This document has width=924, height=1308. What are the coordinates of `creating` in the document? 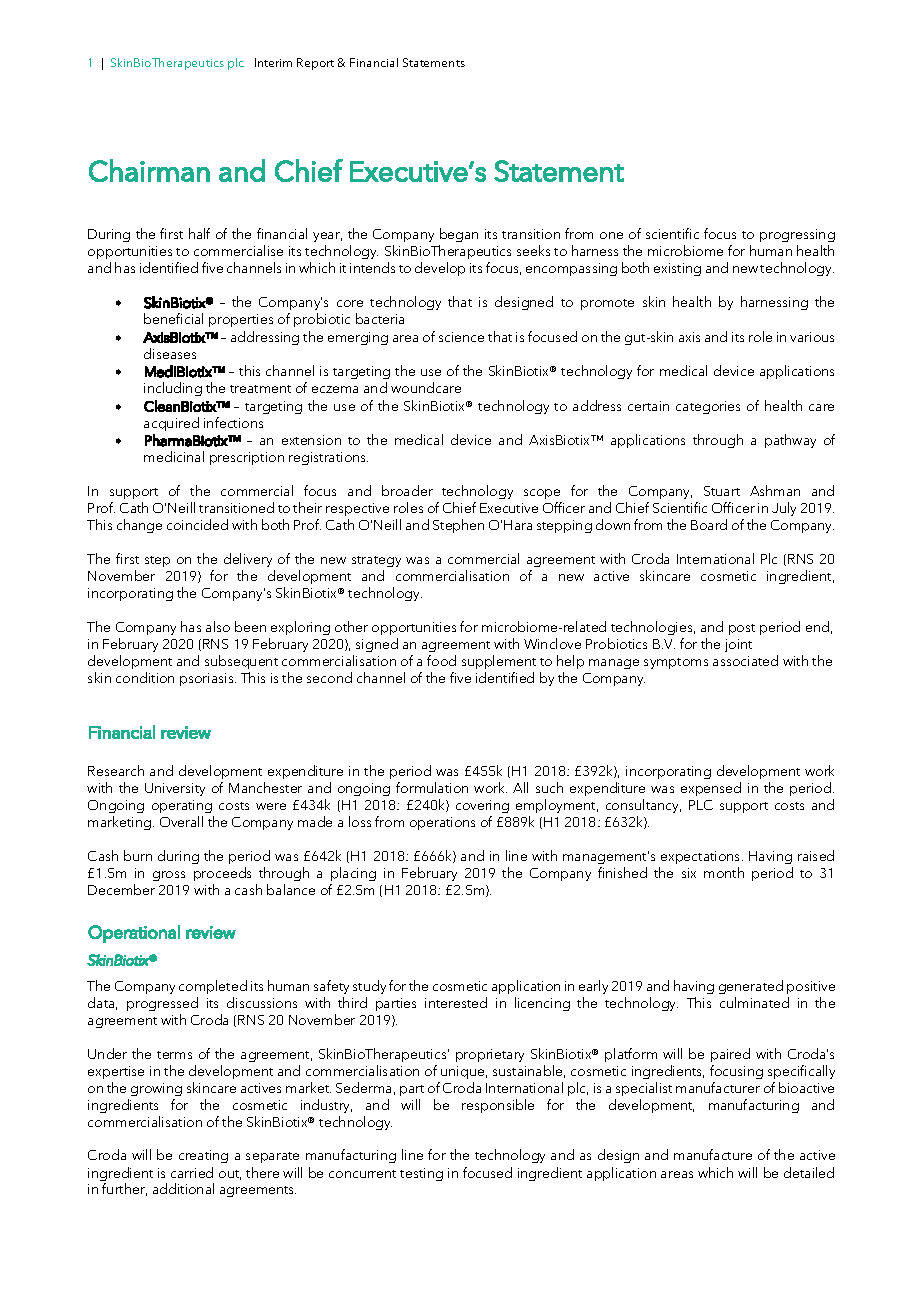 It's located at (203, 1156).
